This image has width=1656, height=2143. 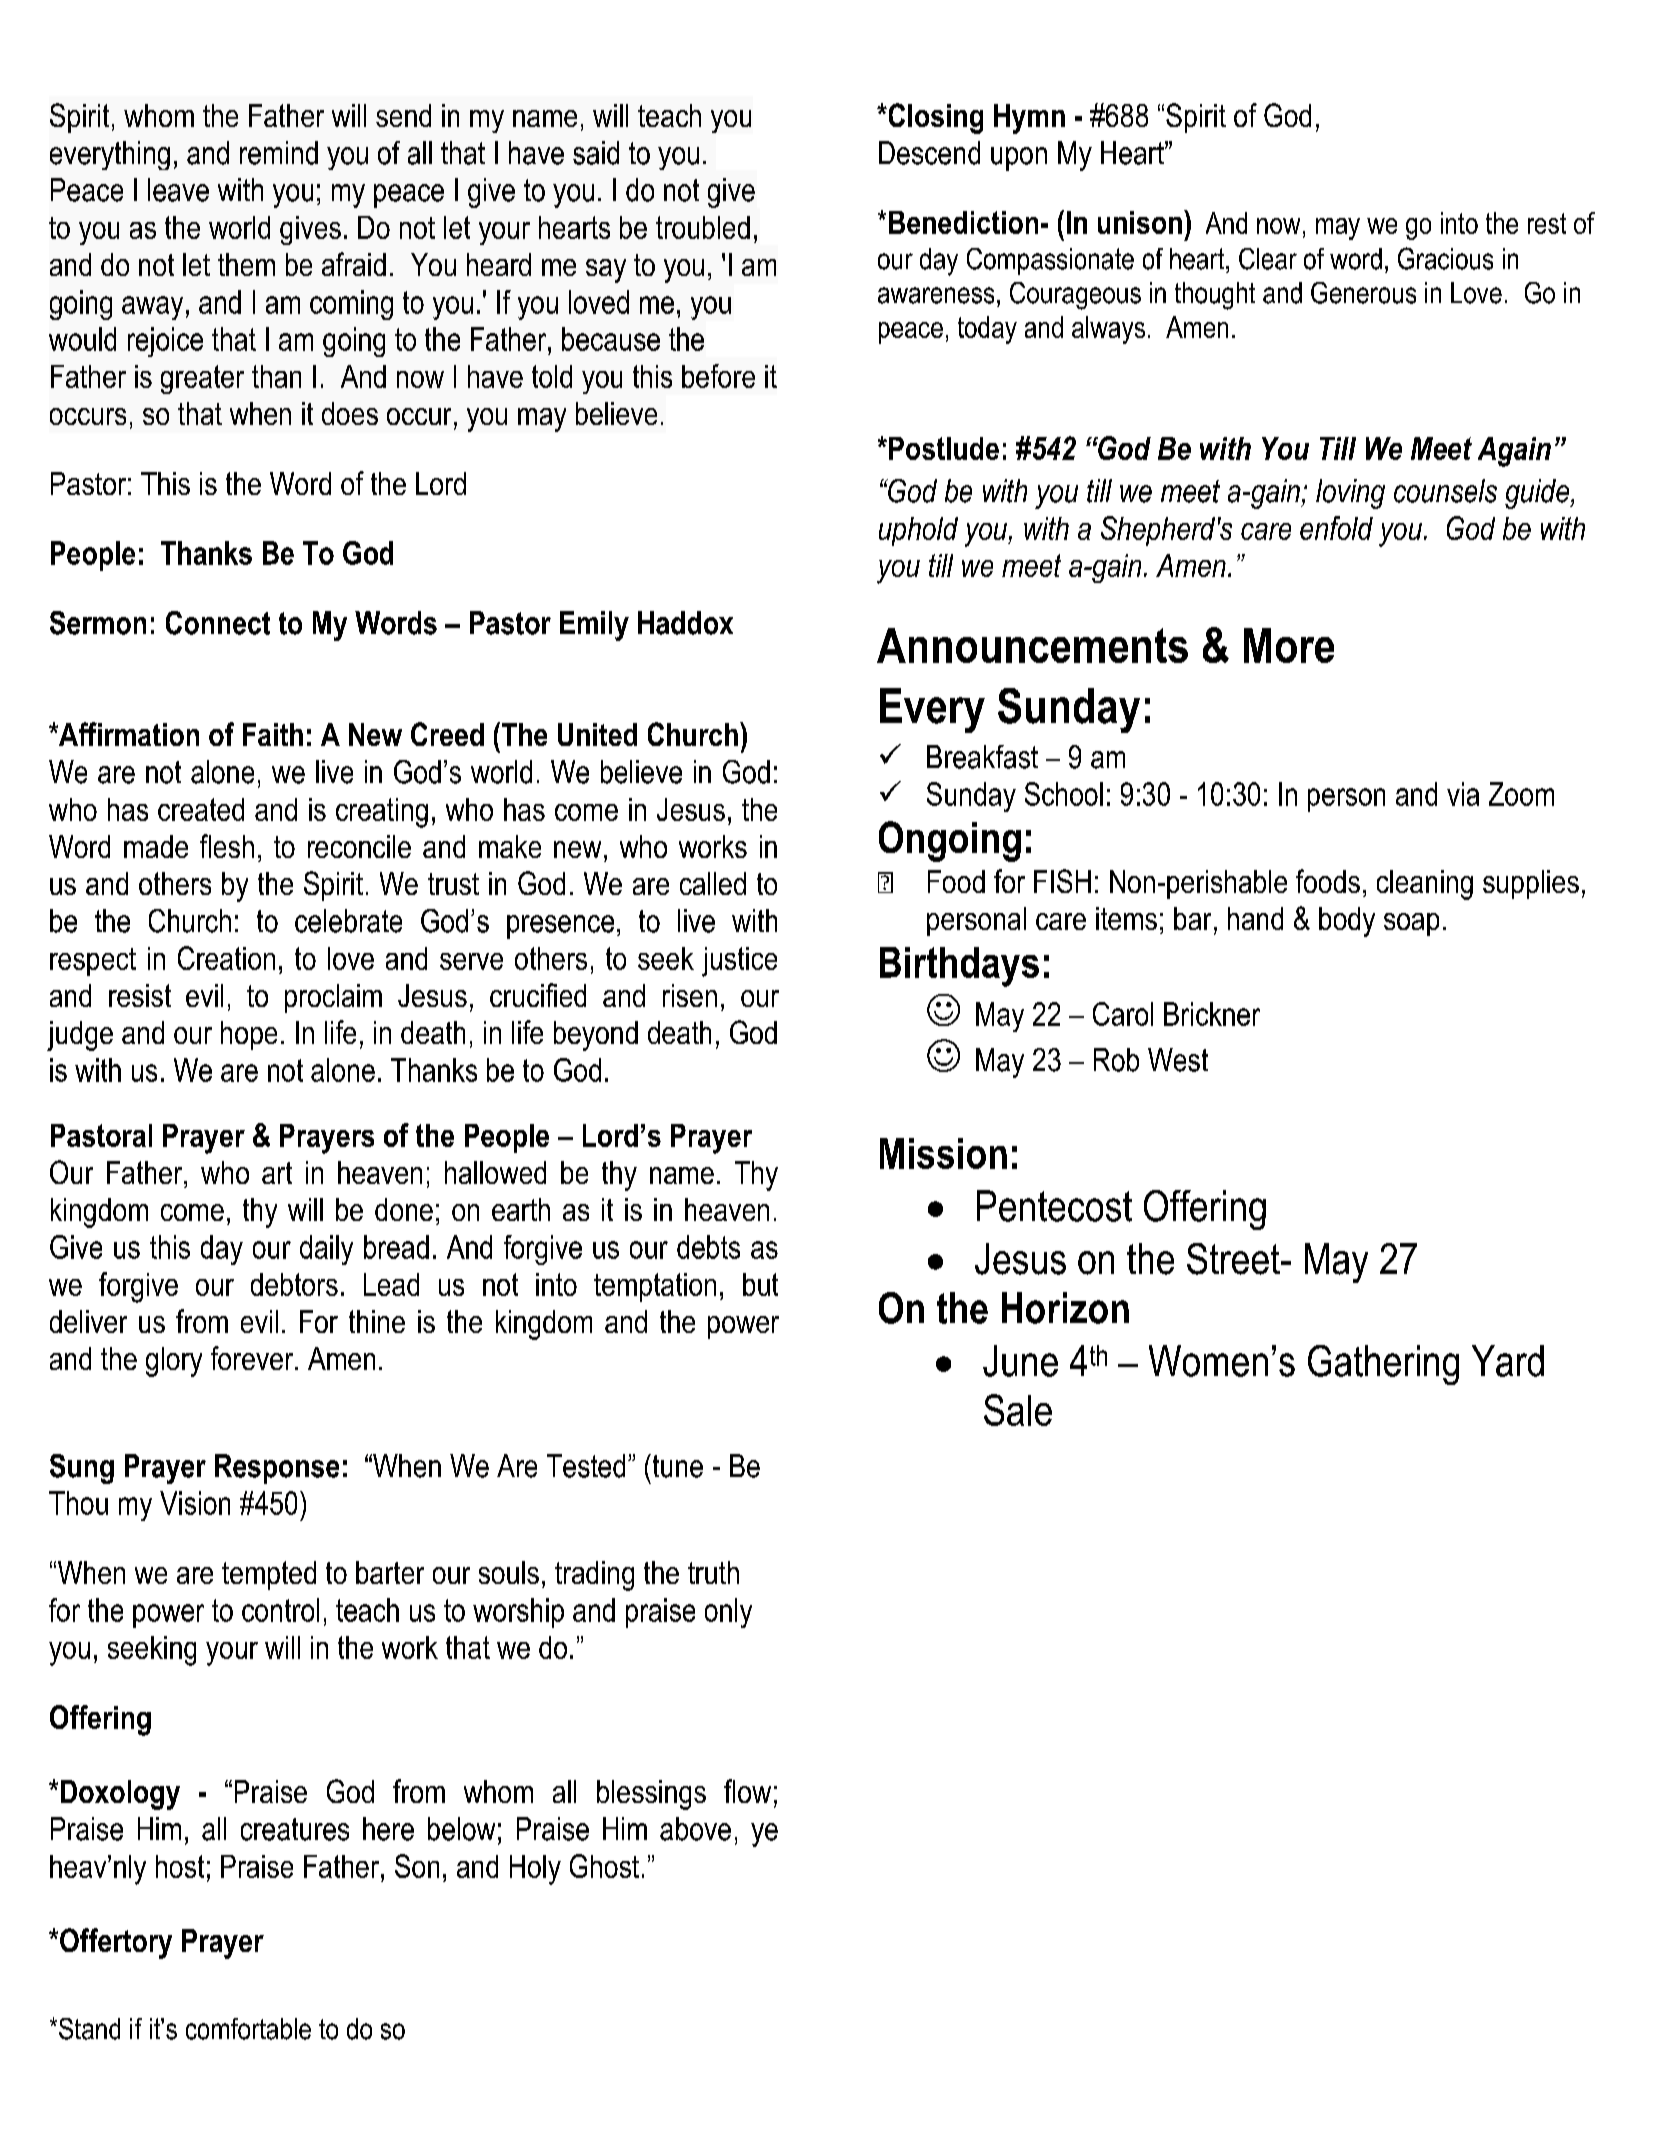 I want to click on hope, so click(x=249, y=1035).
